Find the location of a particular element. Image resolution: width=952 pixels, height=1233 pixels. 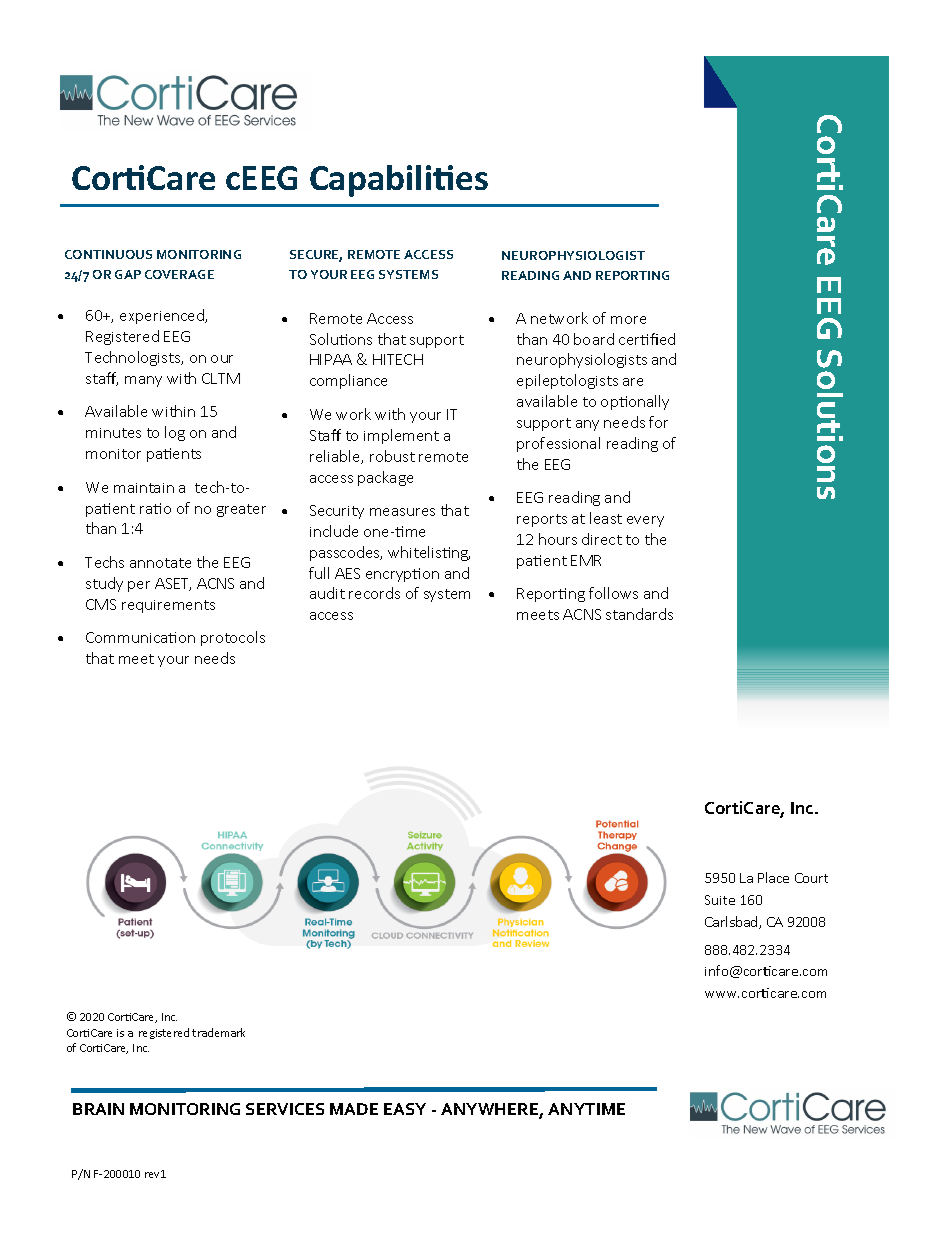

COVERAGE is located at coordinates (179, 274).
